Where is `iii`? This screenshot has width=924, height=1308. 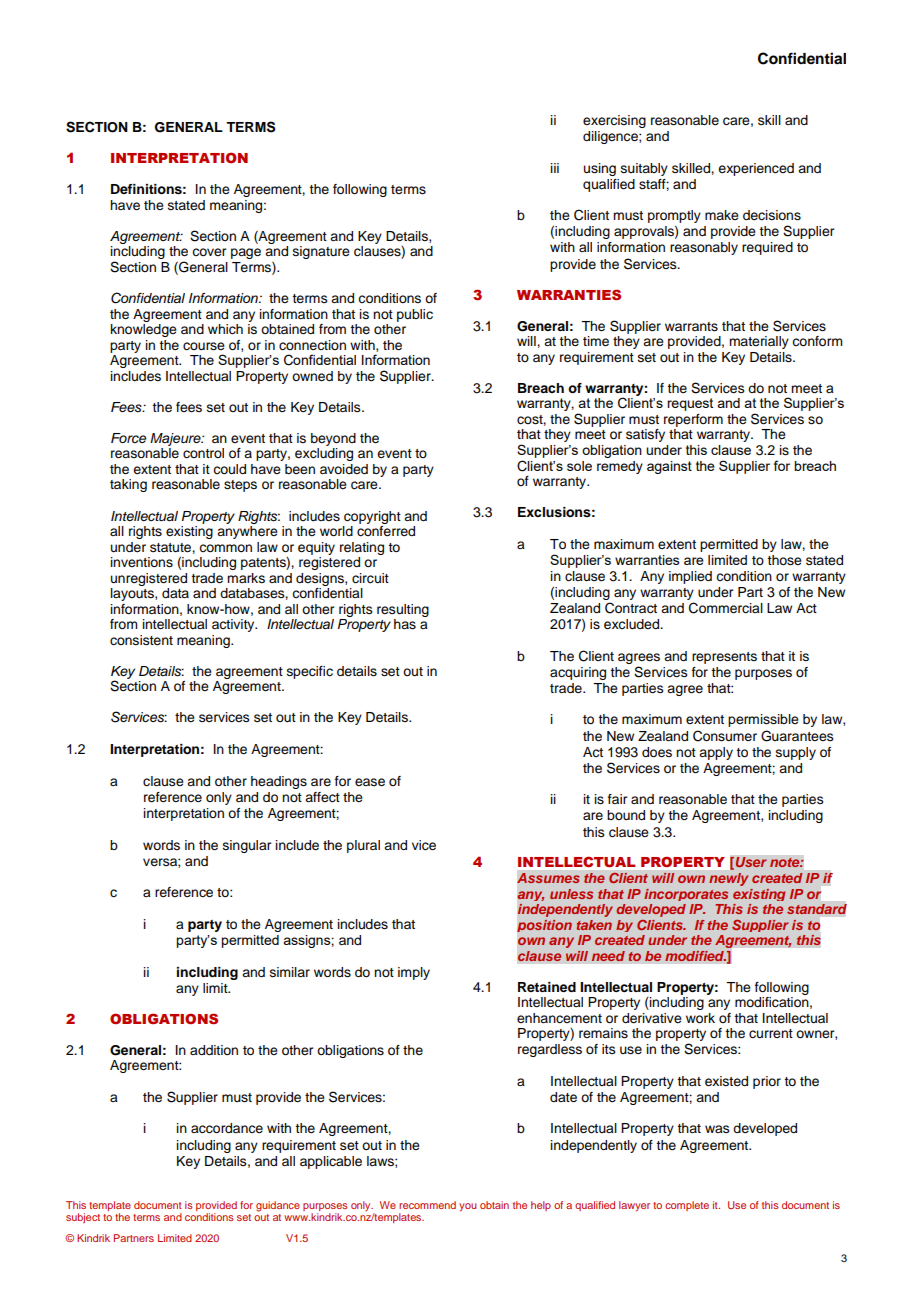 iii is located at coordinates (555, 168).
